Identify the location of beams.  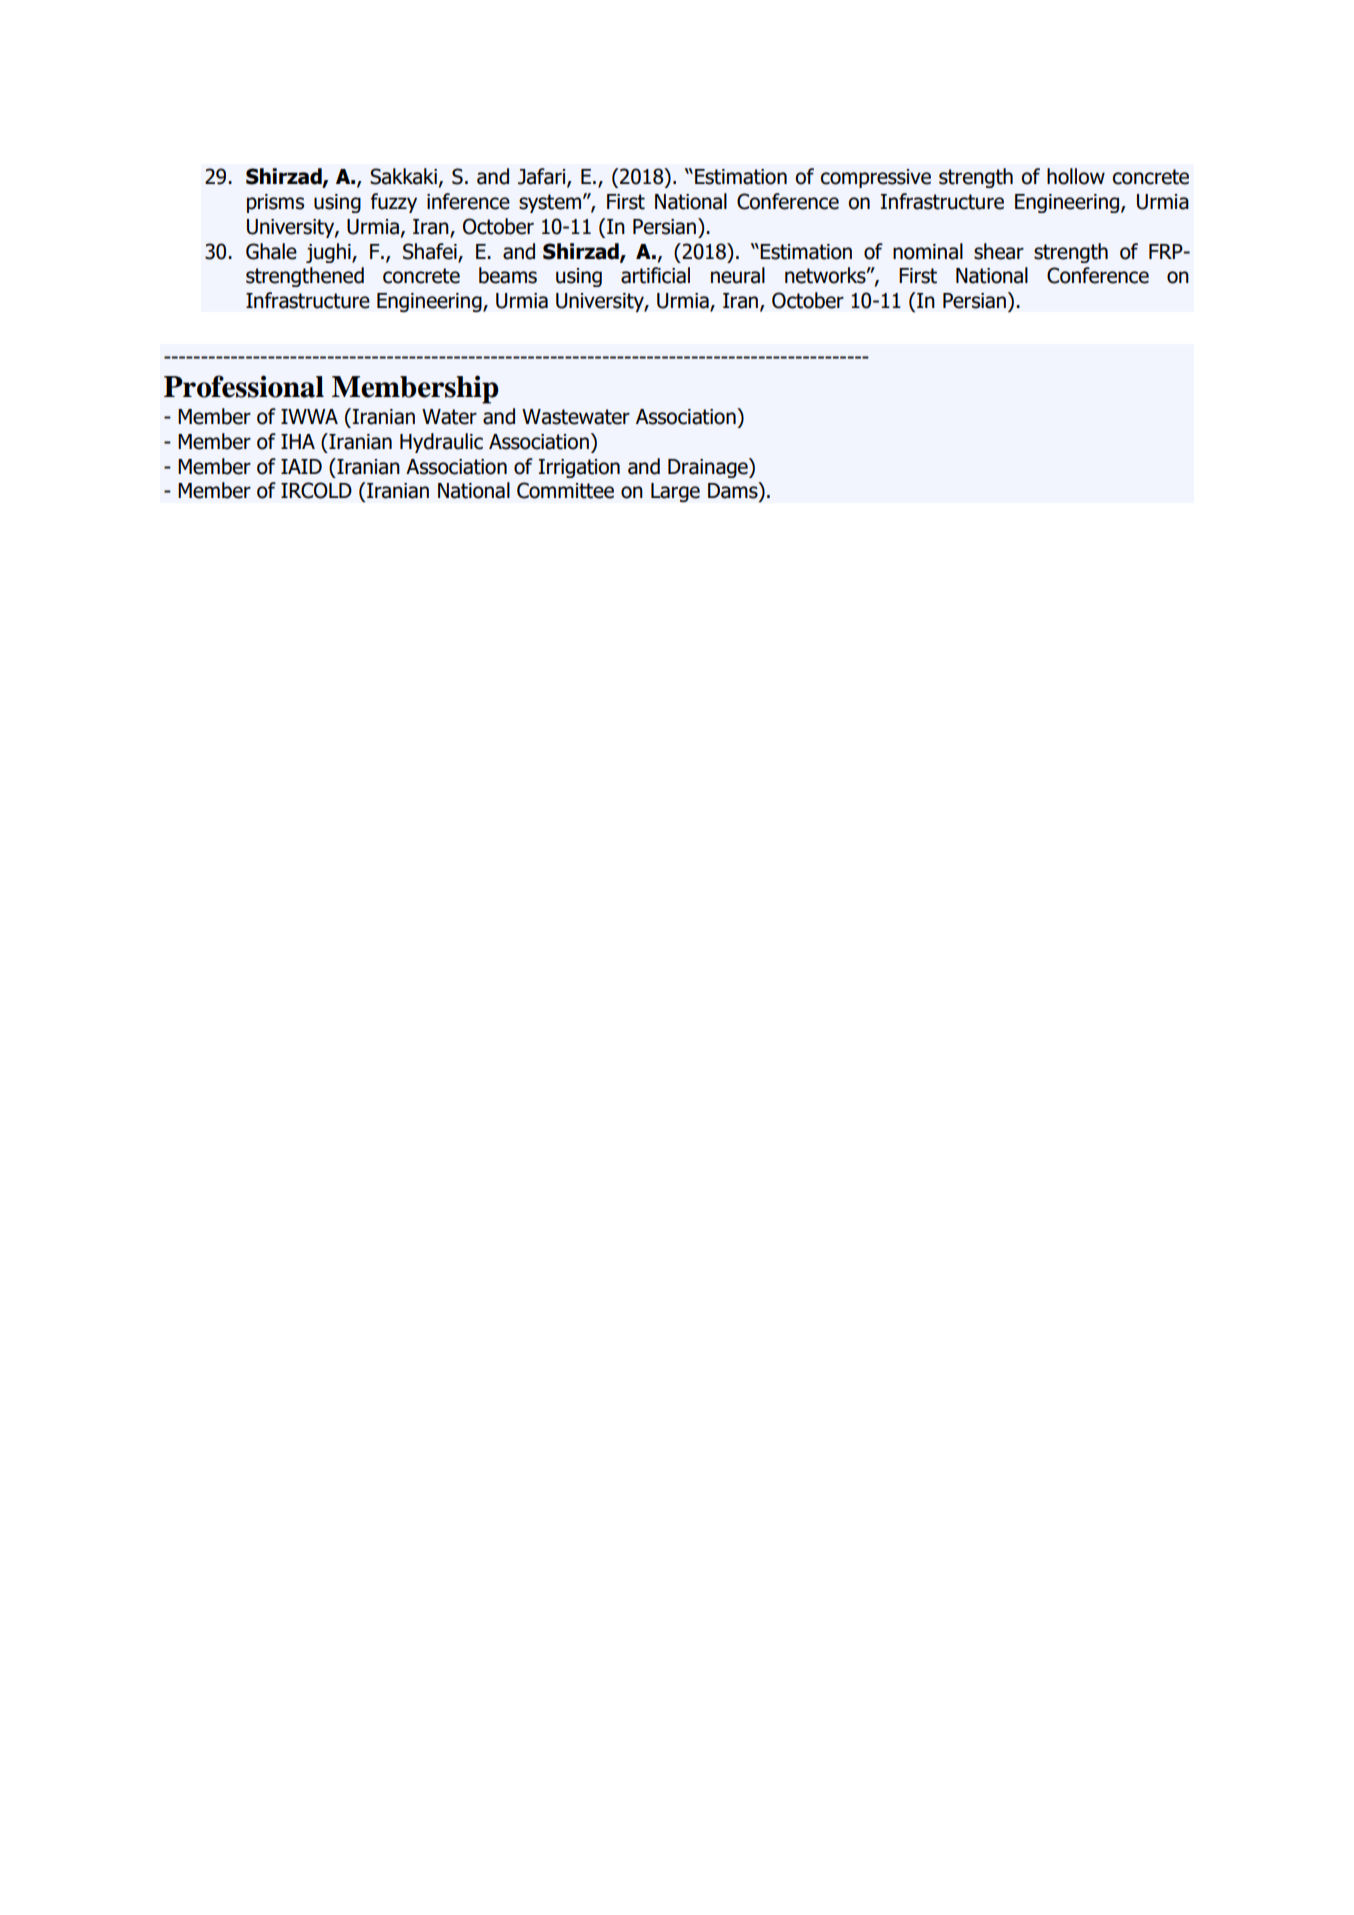
(508, 275).
